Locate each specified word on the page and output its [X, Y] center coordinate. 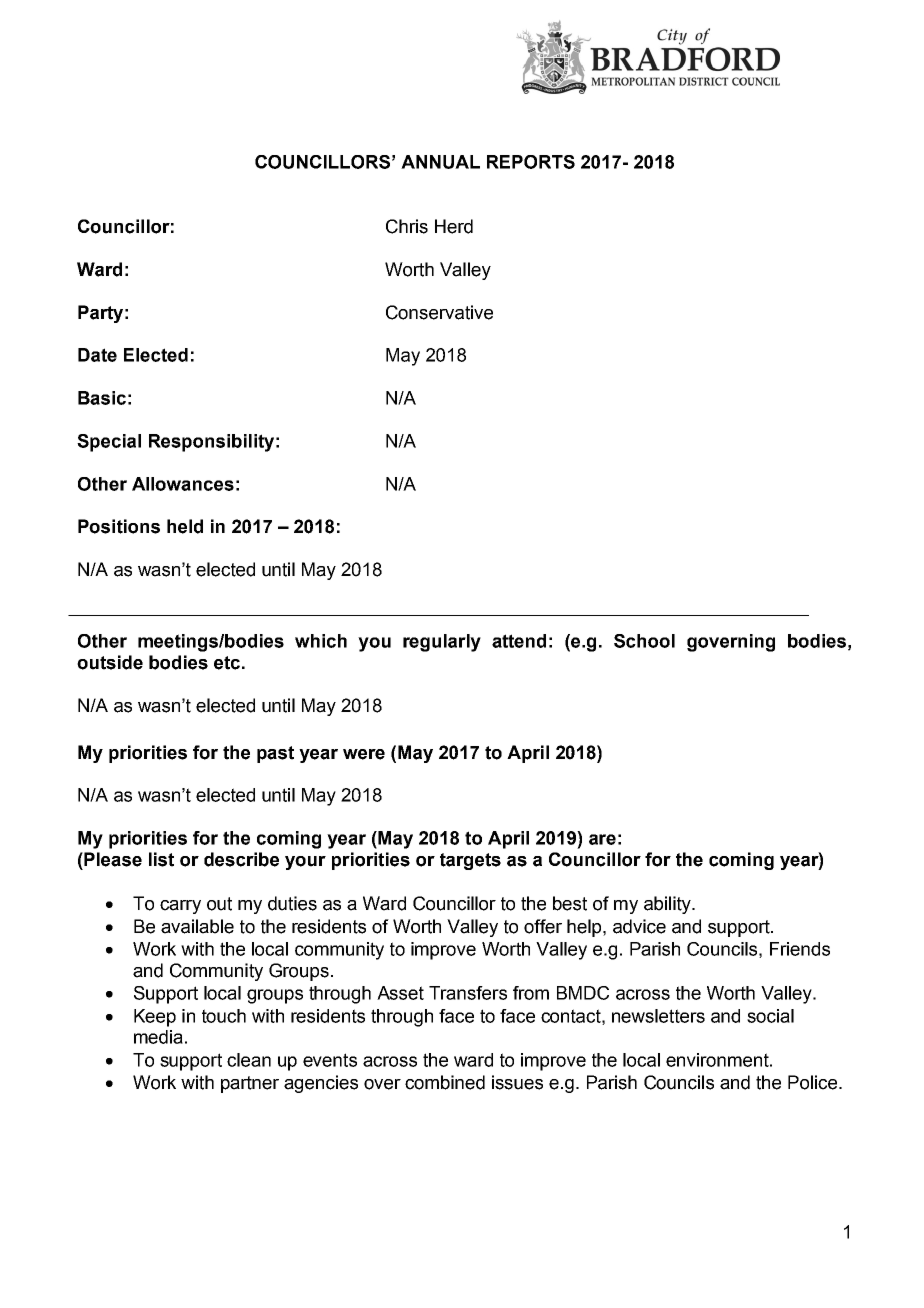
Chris [407, 226]
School [644, 641]
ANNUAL [440, 162]
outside [110, 662]
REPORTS [531, 162]
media [158, 1037]
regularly [442, 643]
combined [445, 1082]
